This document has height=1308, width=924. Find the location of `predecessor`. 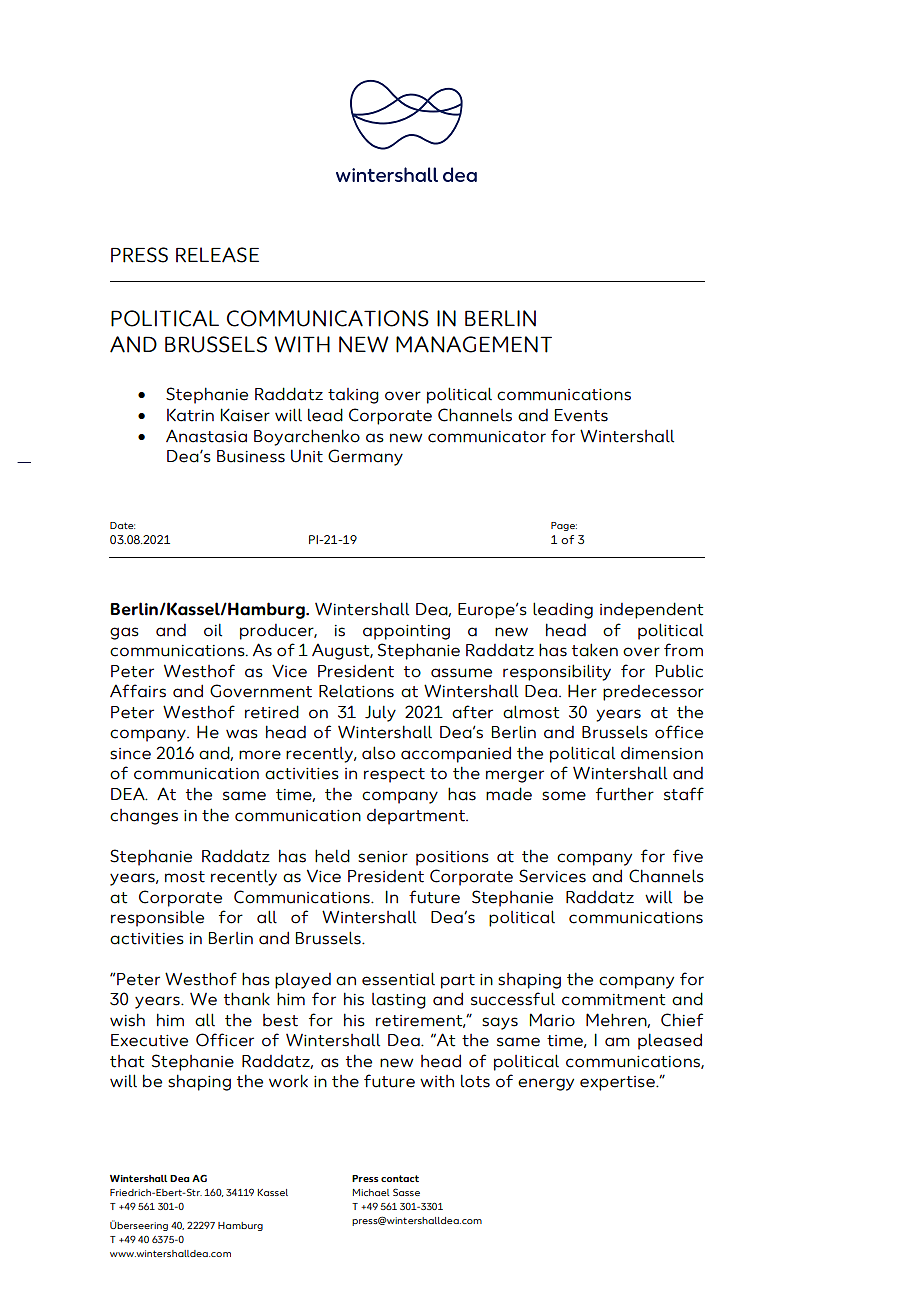

predecessor is located at coordinates (653, 693).
